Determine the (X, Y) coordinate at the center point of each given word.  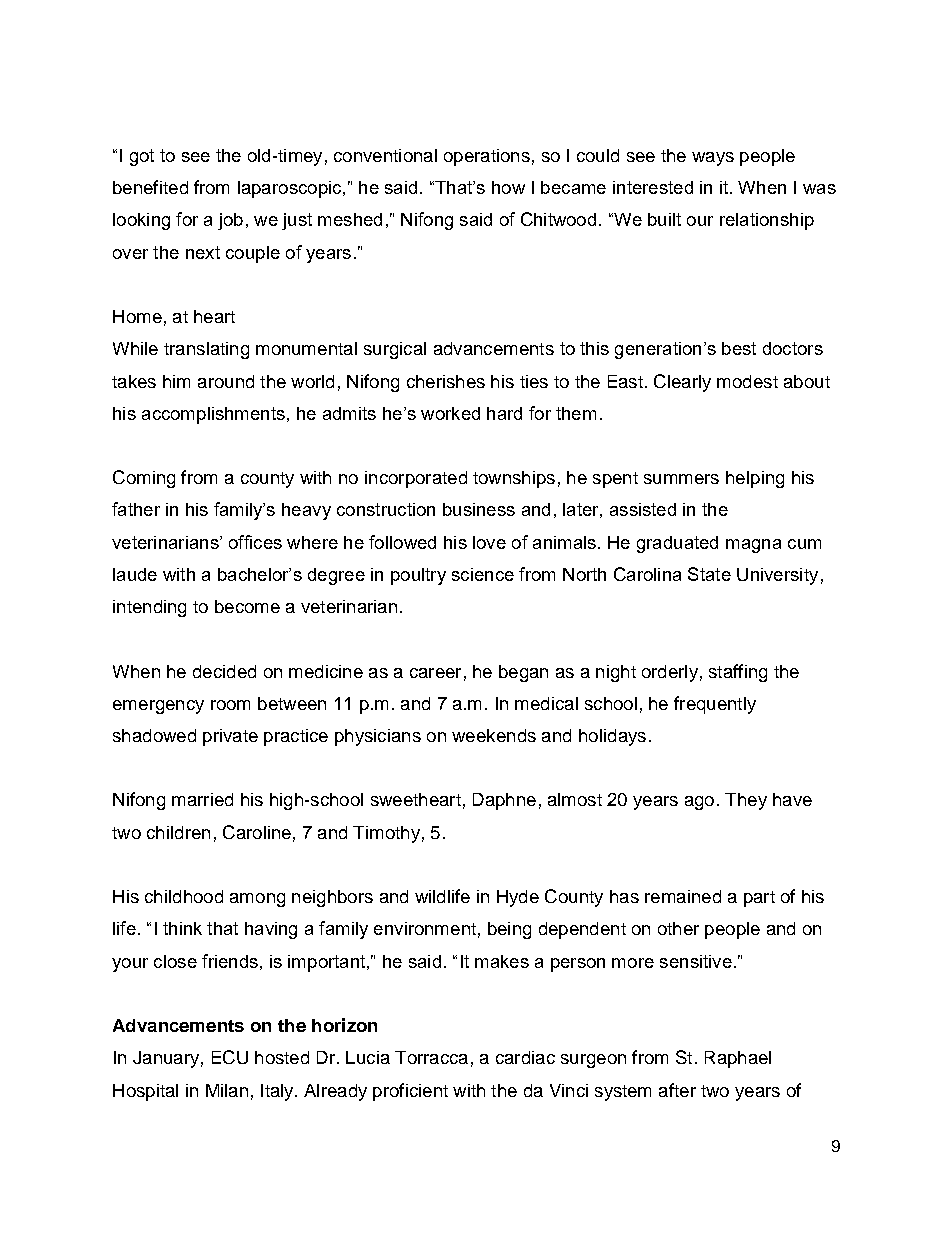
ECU (230, 1057)
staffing (738, 673)
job (230, 221)
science (483, 574)
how (508, 187)
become (247, 606)
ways (713, 159)
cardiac (525, 1057)
